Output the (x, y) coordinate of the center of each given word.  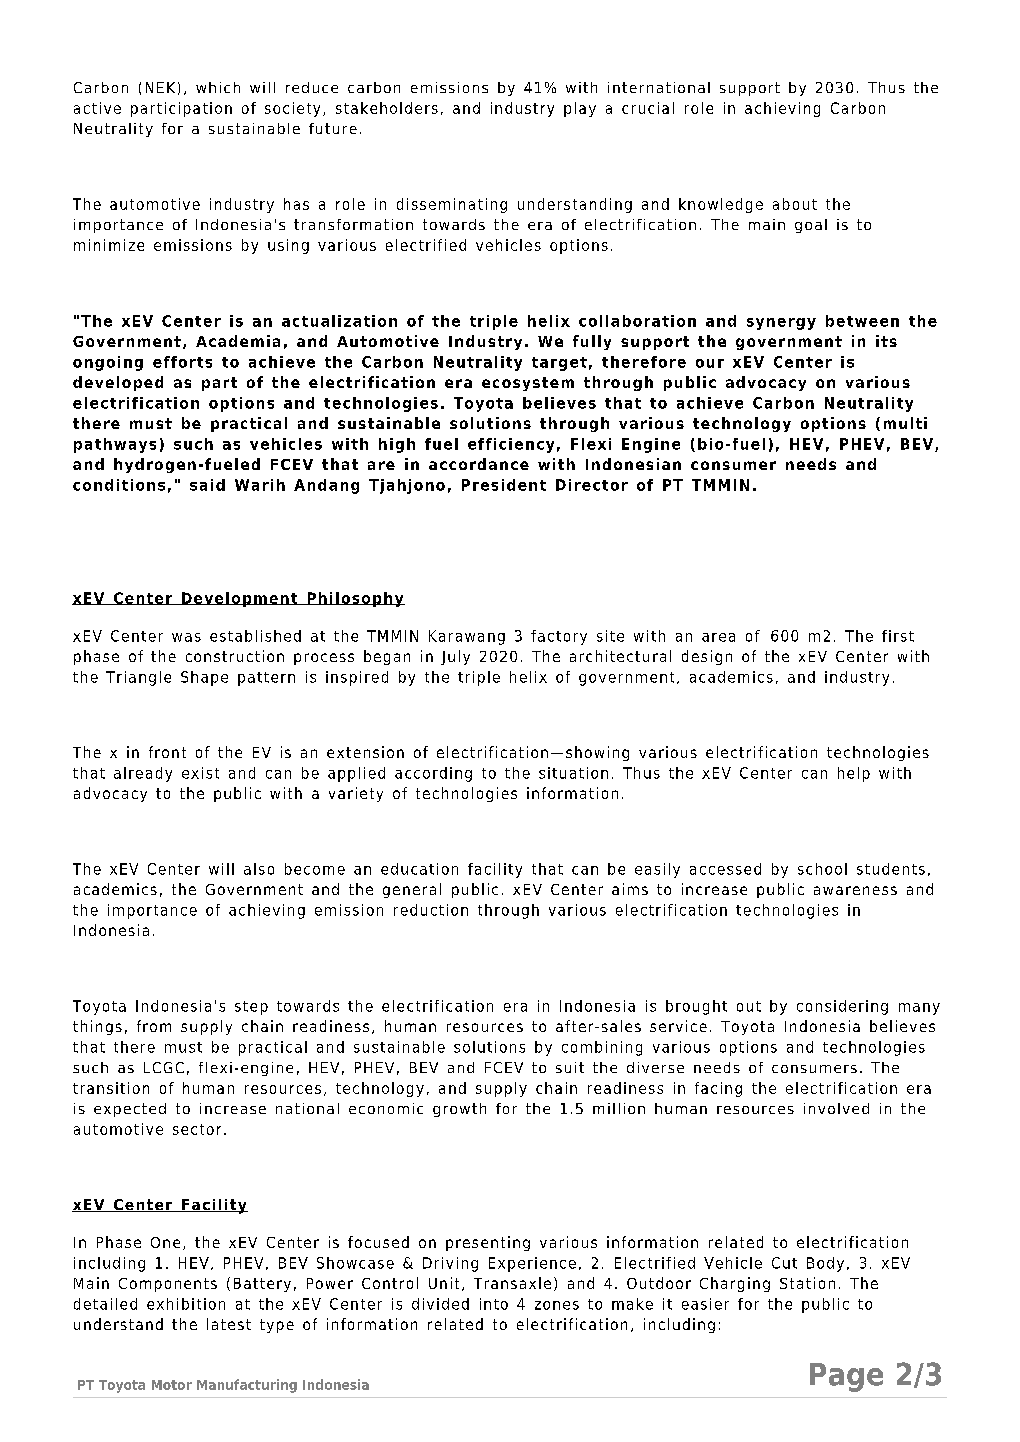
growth (459, 1110)
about (795, 204)
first (898, 636)
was (186, 637)
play (580, 109)
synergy (781, 324)
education (419, 869)
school (822, 869)
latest (229, 1324)
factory (559, 637)
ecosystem (528, 384)
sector (197, 1129)
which (218, 87)
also (259, 869)
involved (836, 1108)
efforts (182, 362)
